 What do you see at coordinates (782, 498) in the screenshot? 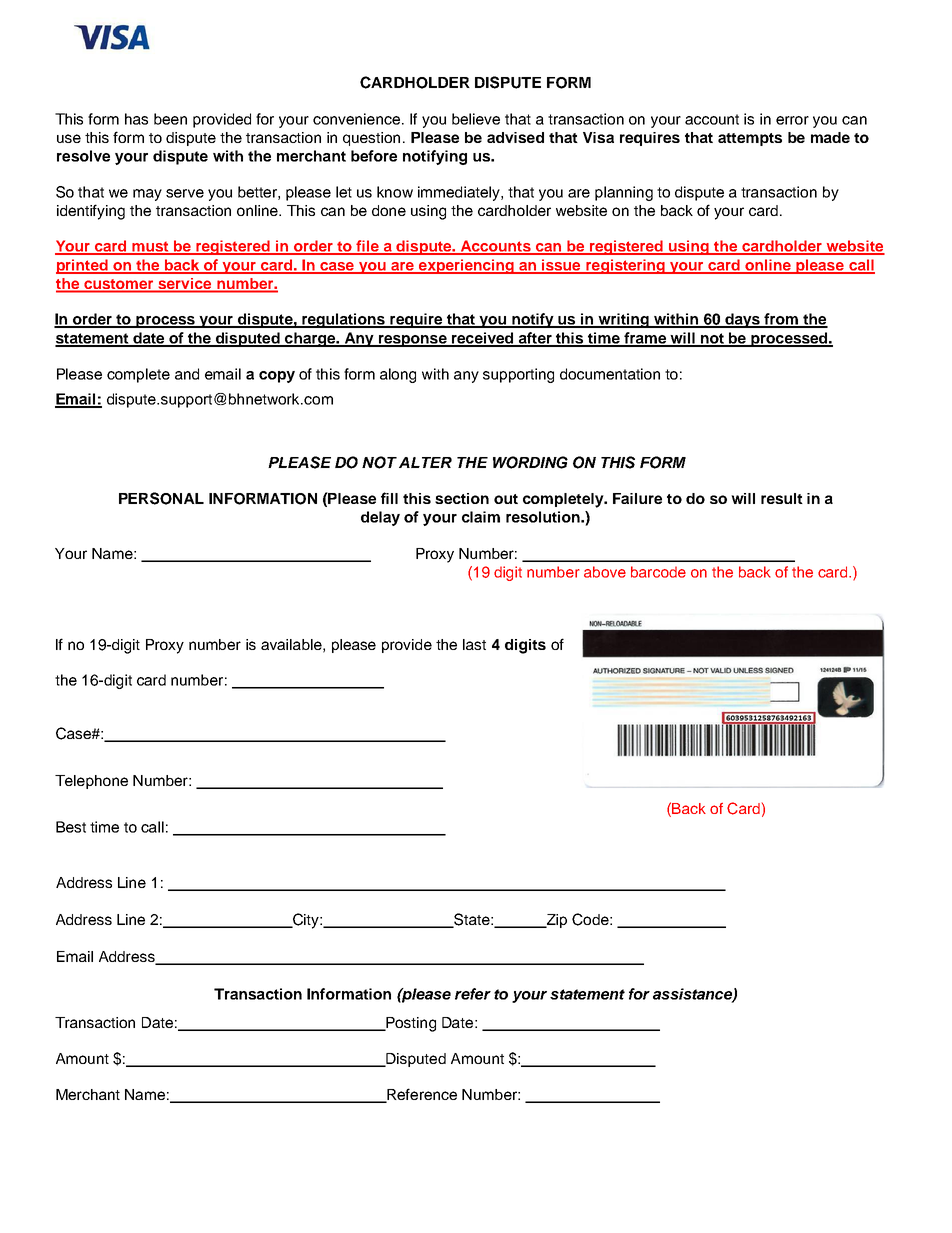
I see `result` at bounding box center [782, 498].
